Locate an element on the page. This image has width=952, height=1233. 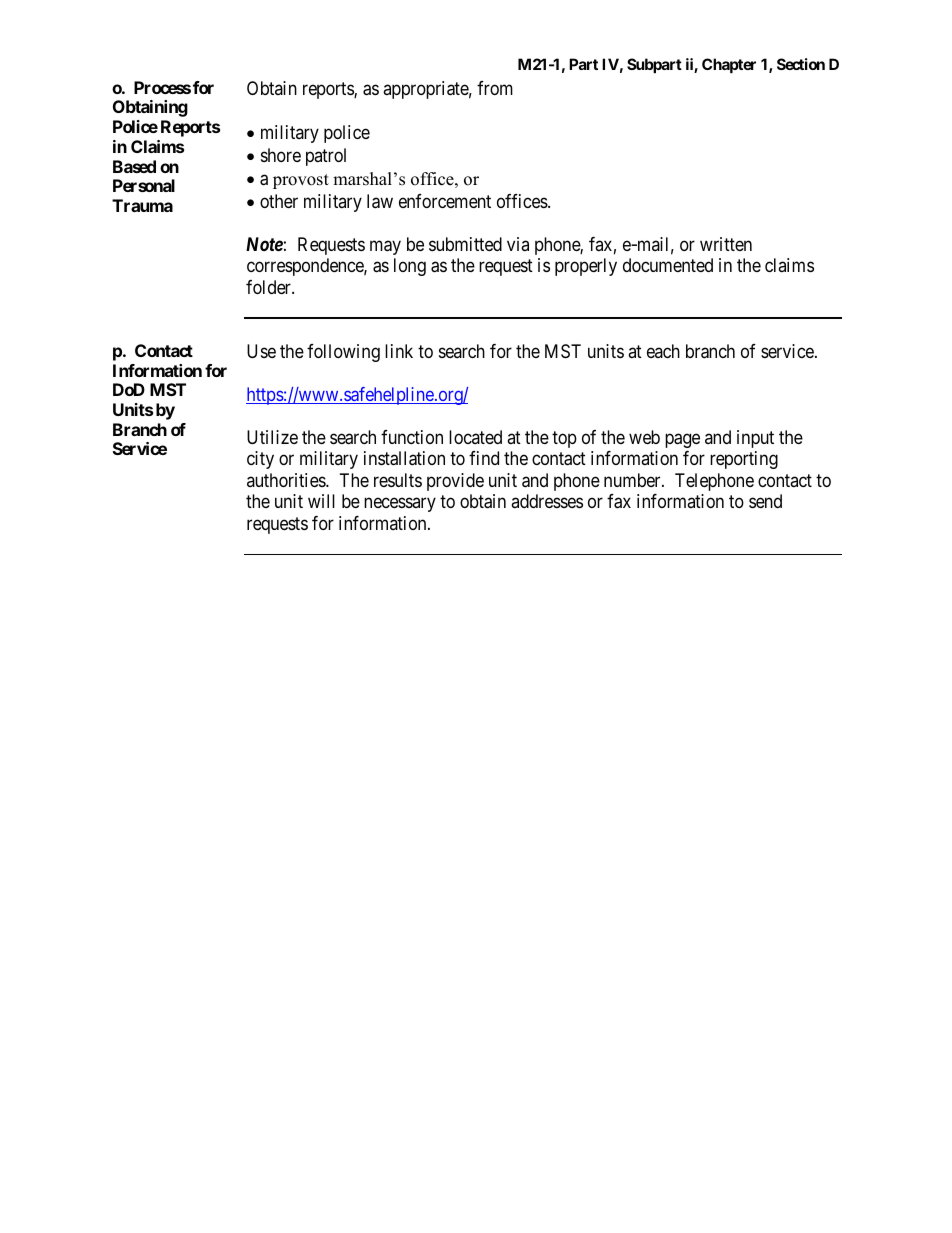
documented is located at coordinates (668, 265).
